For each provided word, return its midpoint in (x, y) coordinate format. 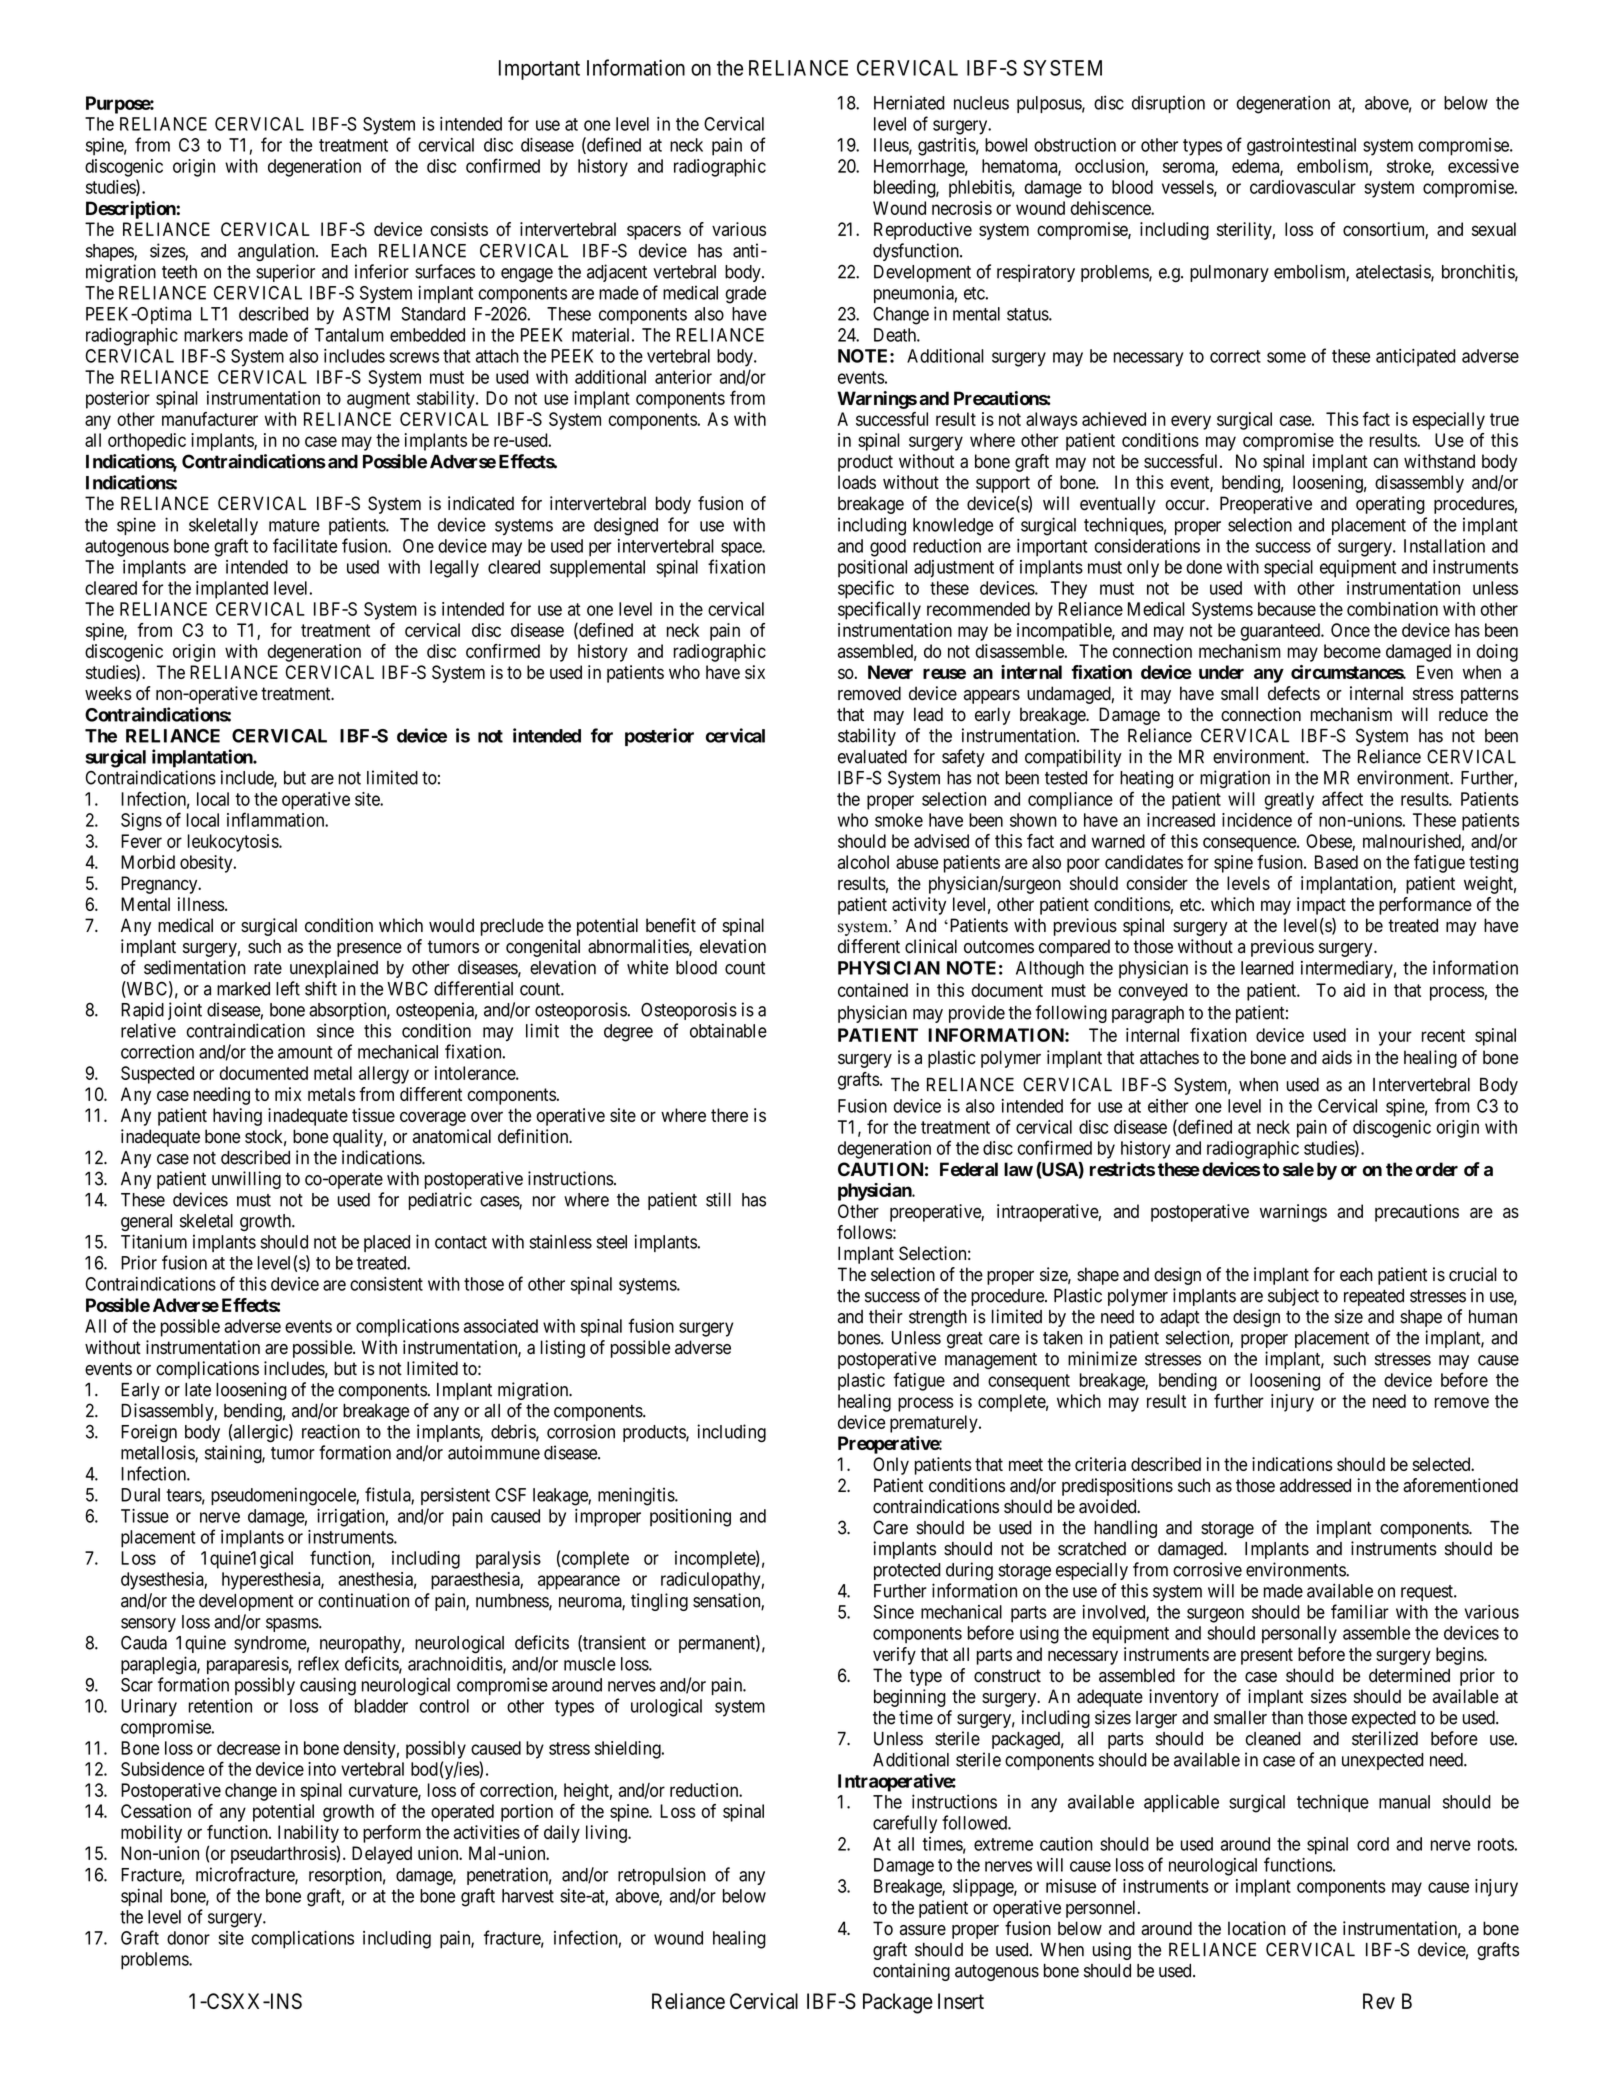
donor (188, 1938)
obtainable (728, 1030)
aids (1337, 1057)
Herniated (909, 102)
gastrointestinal (1301, 147)
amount (305, 1052)
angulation (277, 252)
